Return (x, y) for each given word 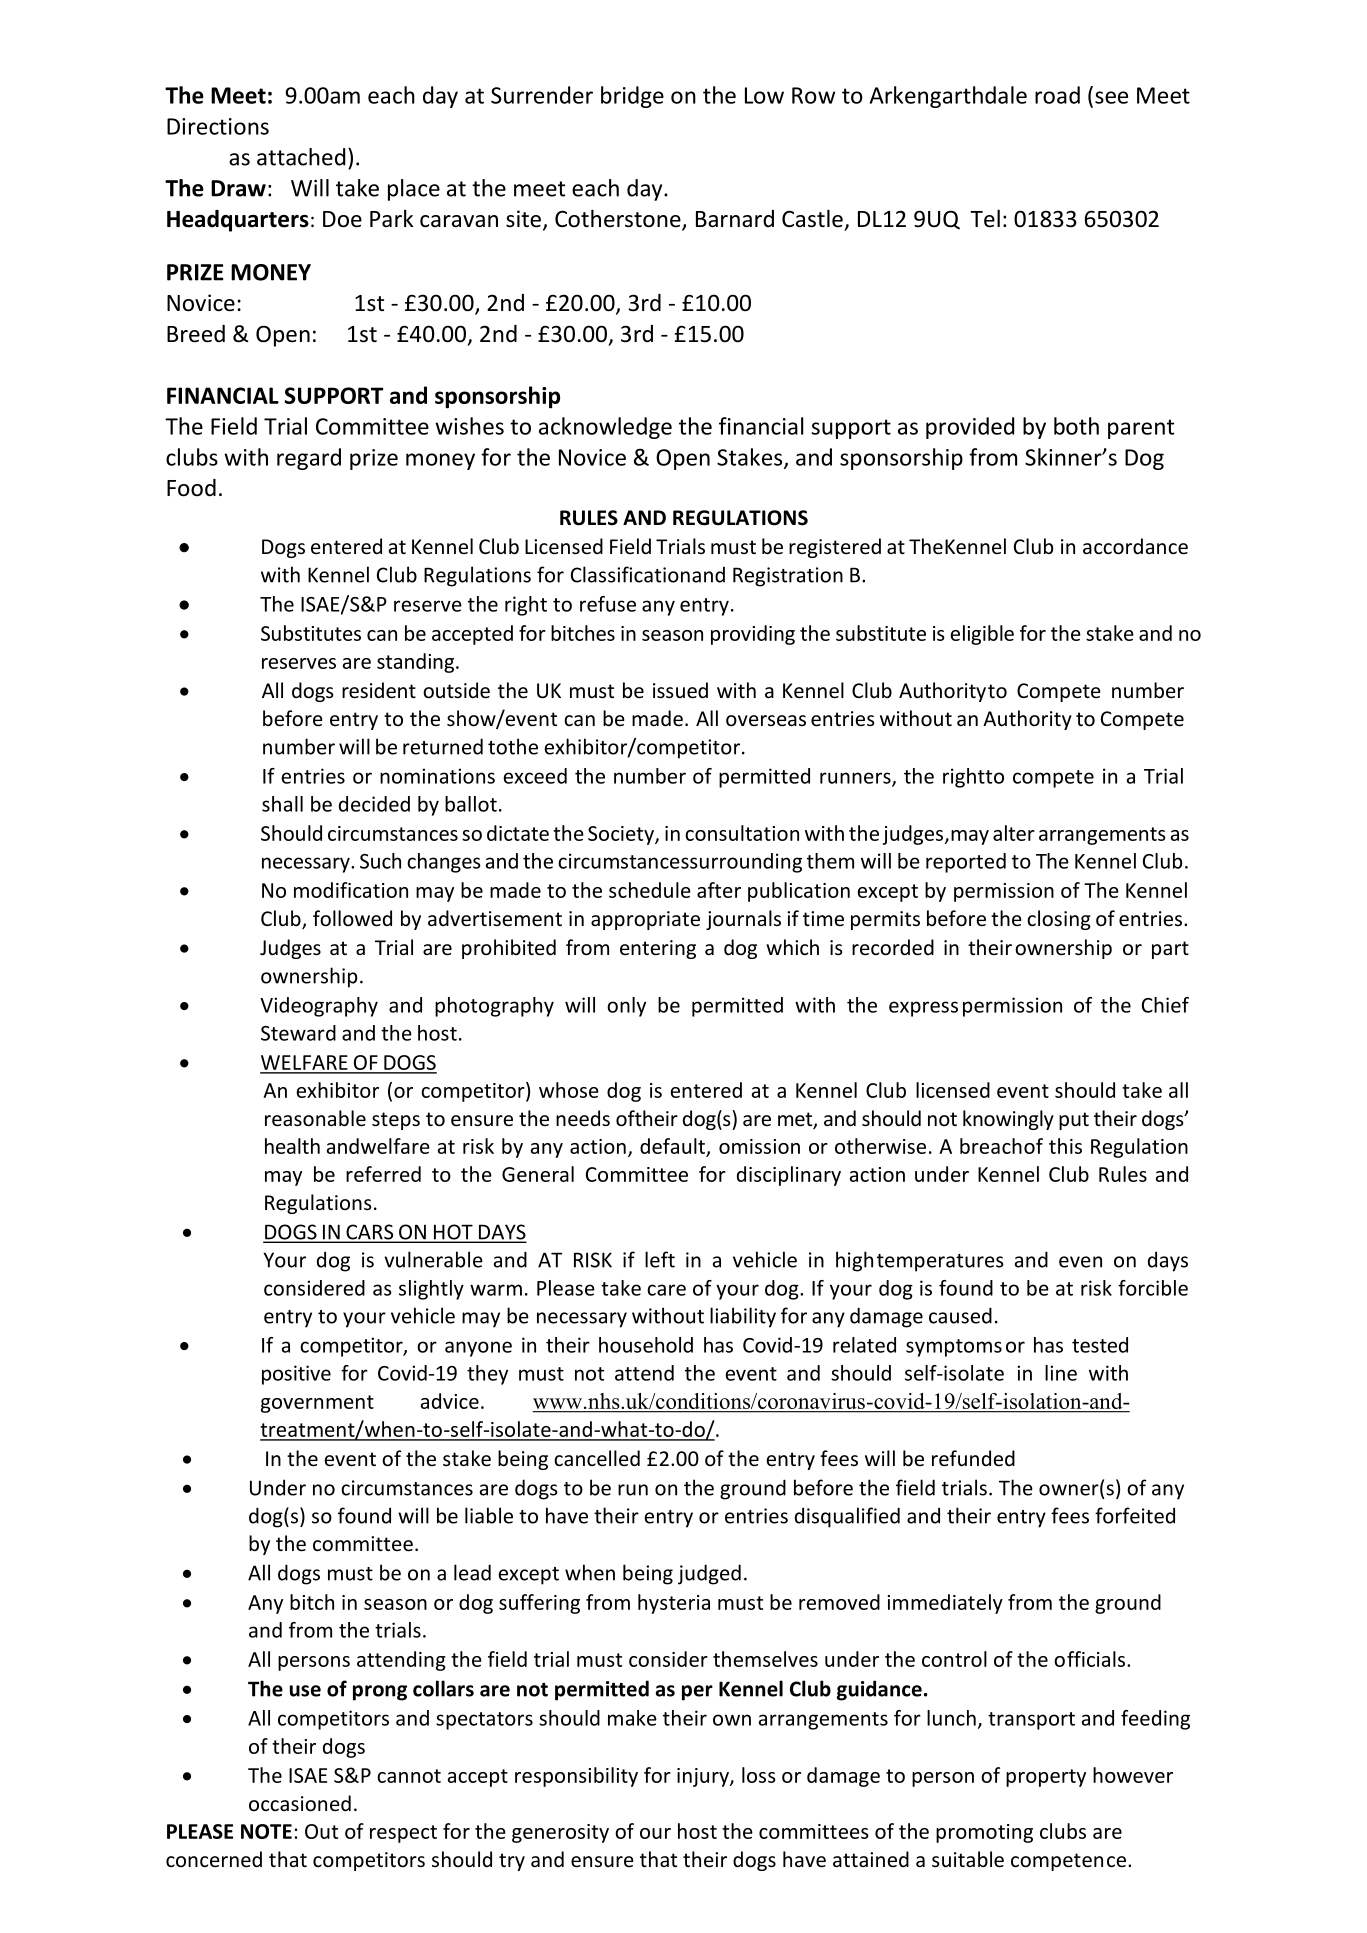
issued (680, 690)
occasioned (300, 1803)
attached (301, 157)
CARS (370, 1233)
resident (379, 690)
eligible (982, 635)
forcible (1153, 1288)
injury (704, 1777)
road (1057, 95)
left (660, 1259)
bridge (632, 97)
